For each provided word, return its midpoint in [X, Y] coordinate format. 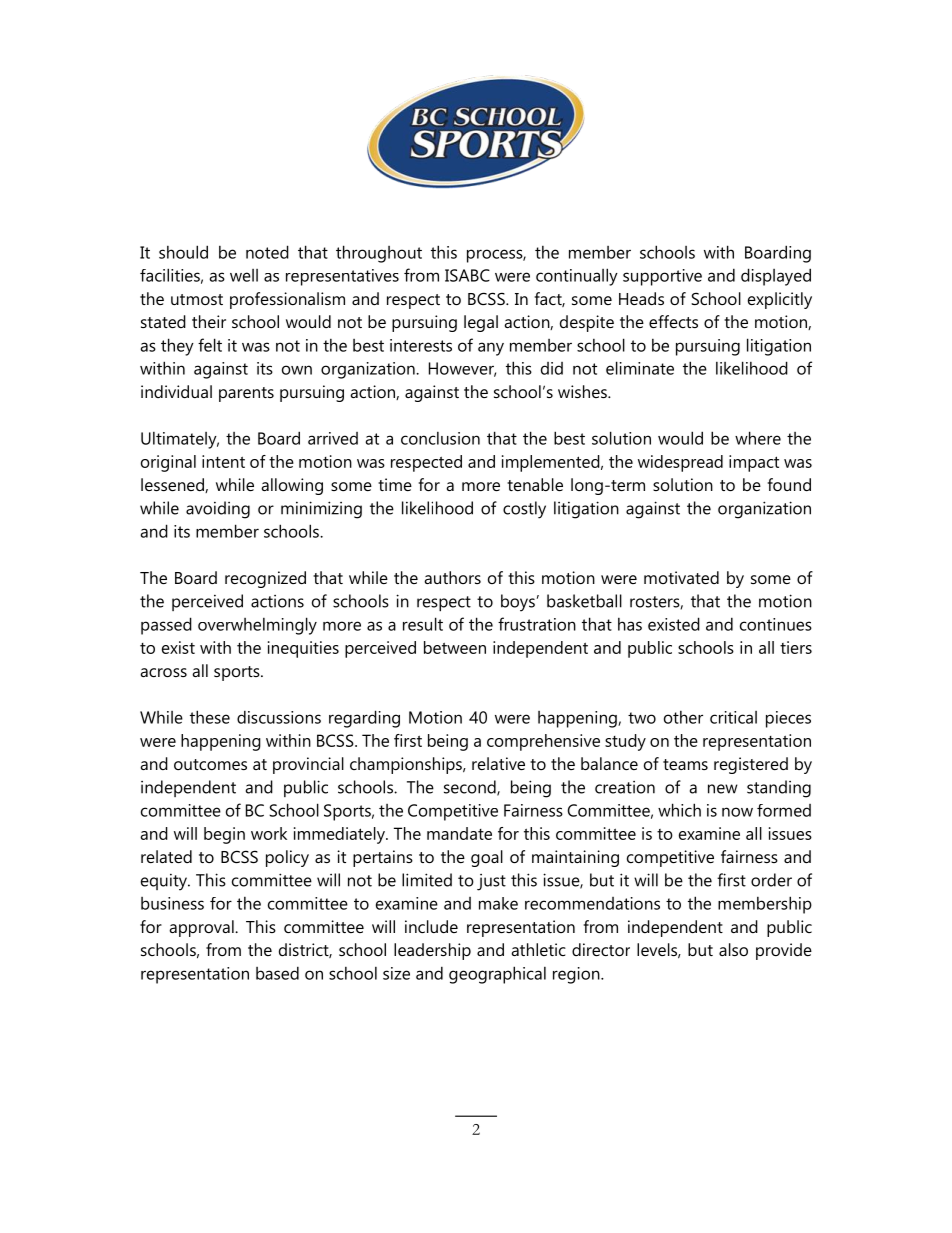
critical [733, 717]
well [244, 275]
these [210, 717]
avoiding [218, 510]
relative [498, 763]
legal [481, 323]
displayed [776, 277]
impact [754, 463]
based [277, 973]
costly [524, 510]
